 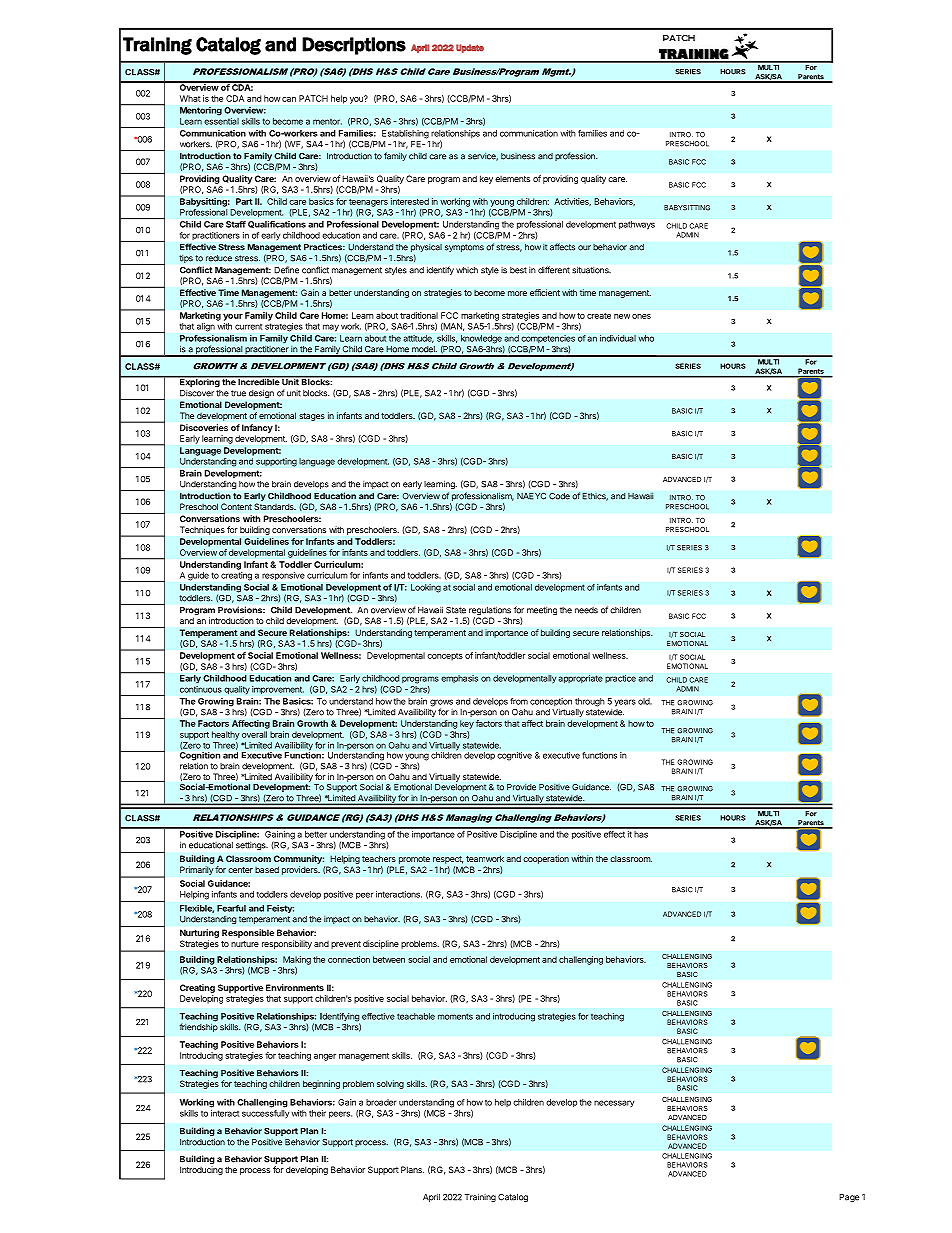 What do you see at coordinates (287, 270) in the screenshot?
I see `Define` at bounding box center [287, 270].
